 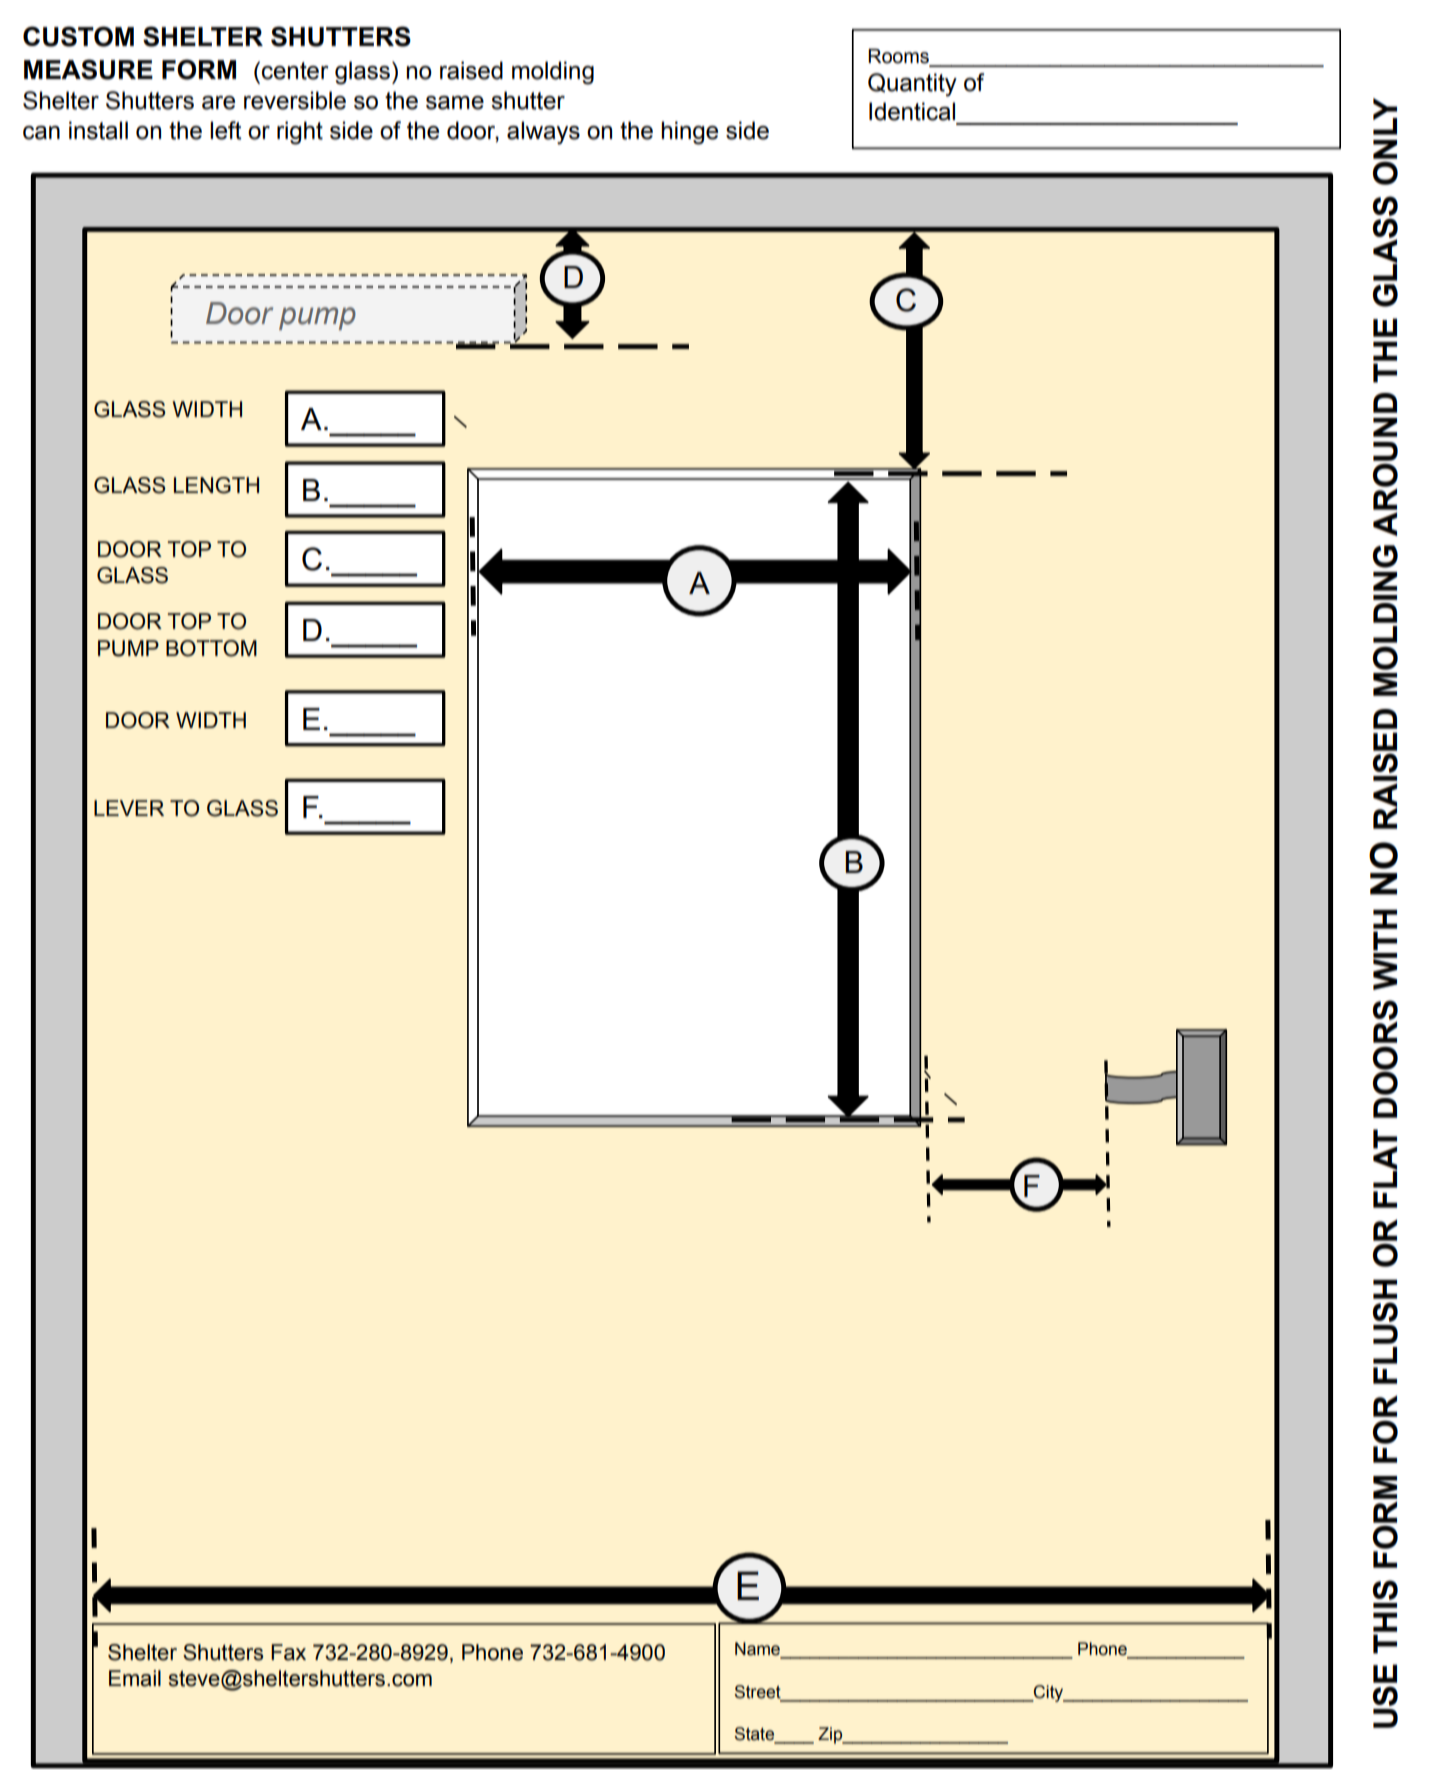 I want to click on install, so click(x=98, y=130).
